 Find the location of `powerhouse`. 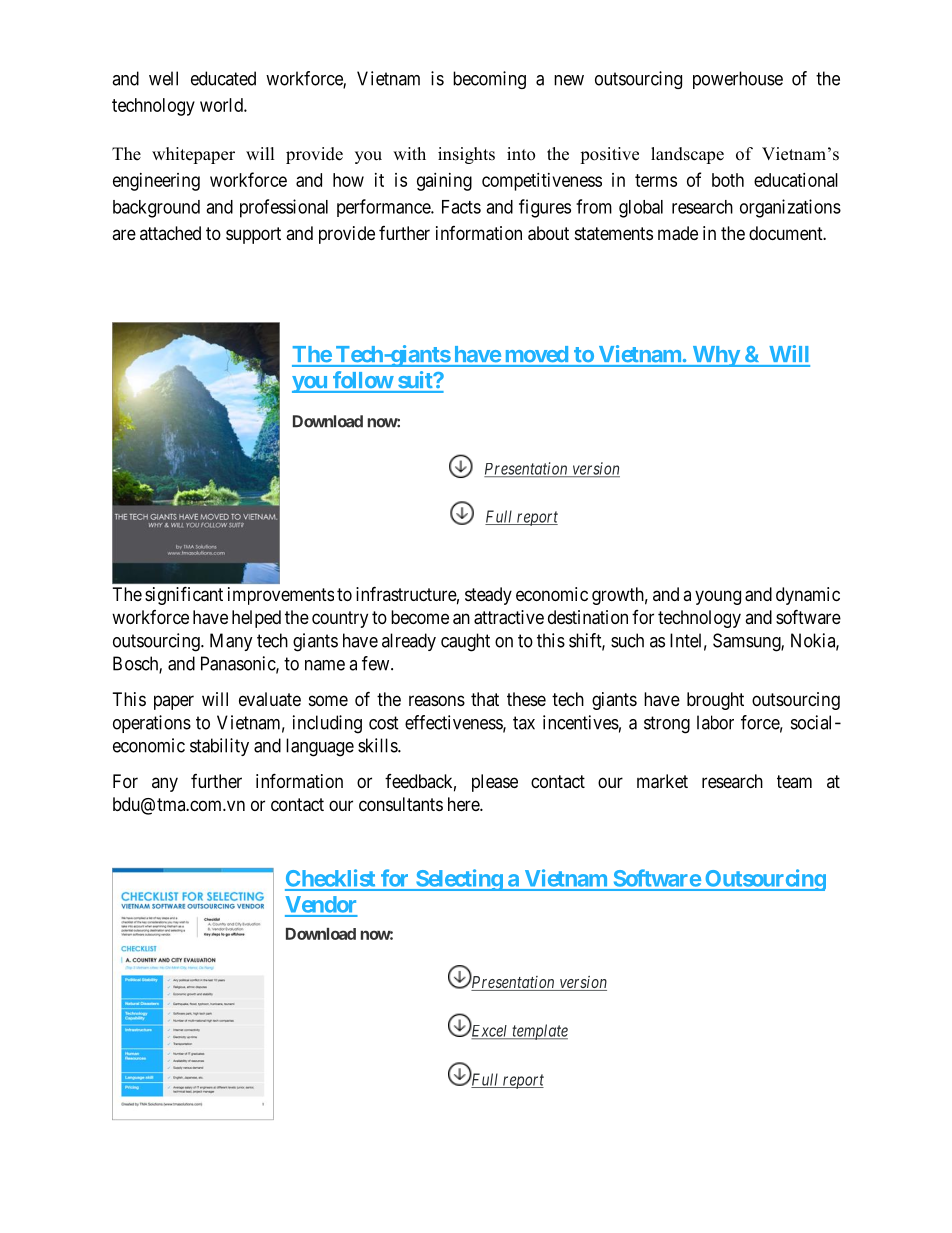

powerhouse is located at coordinates (738, 80).
